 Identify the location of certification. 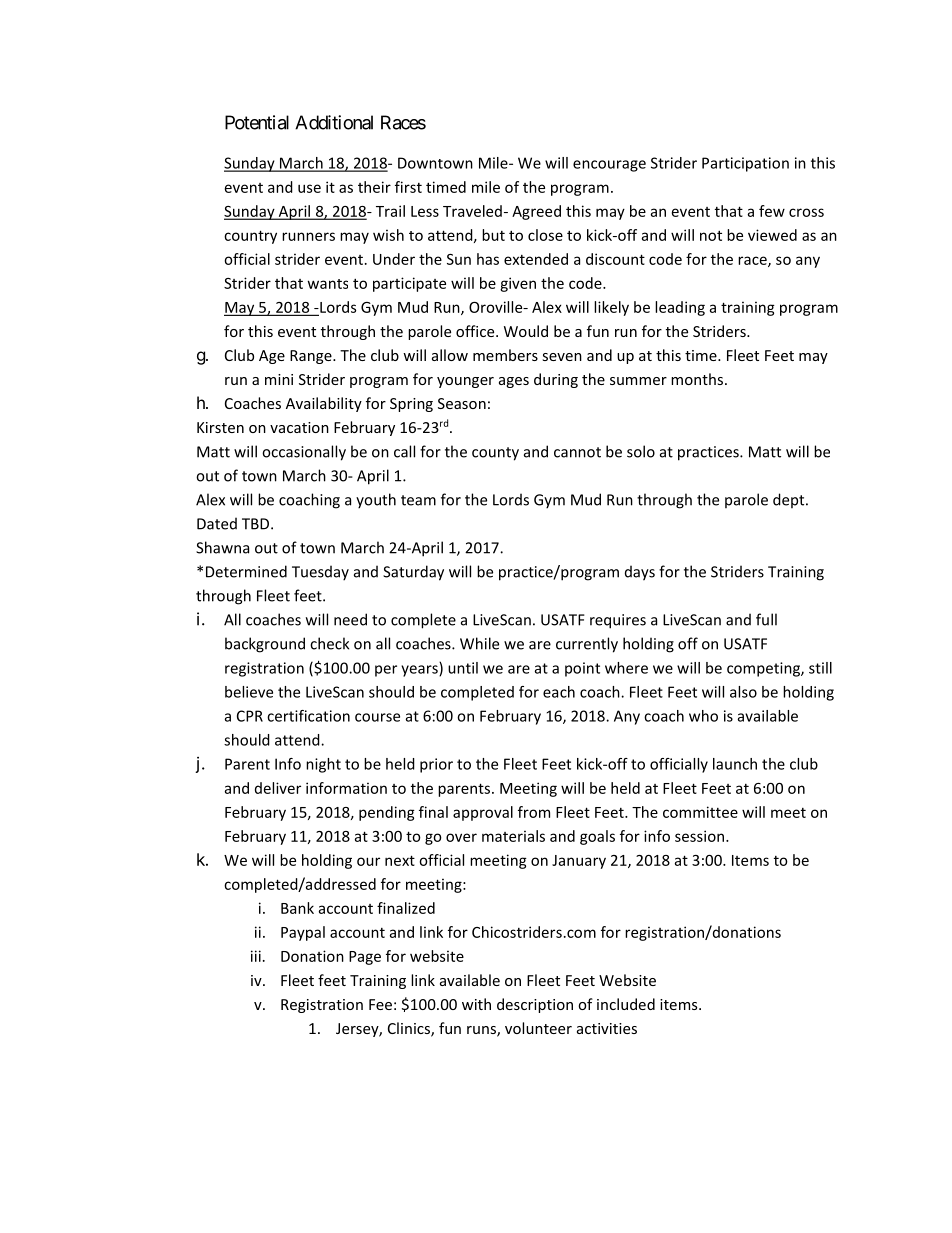
(308, 716).
